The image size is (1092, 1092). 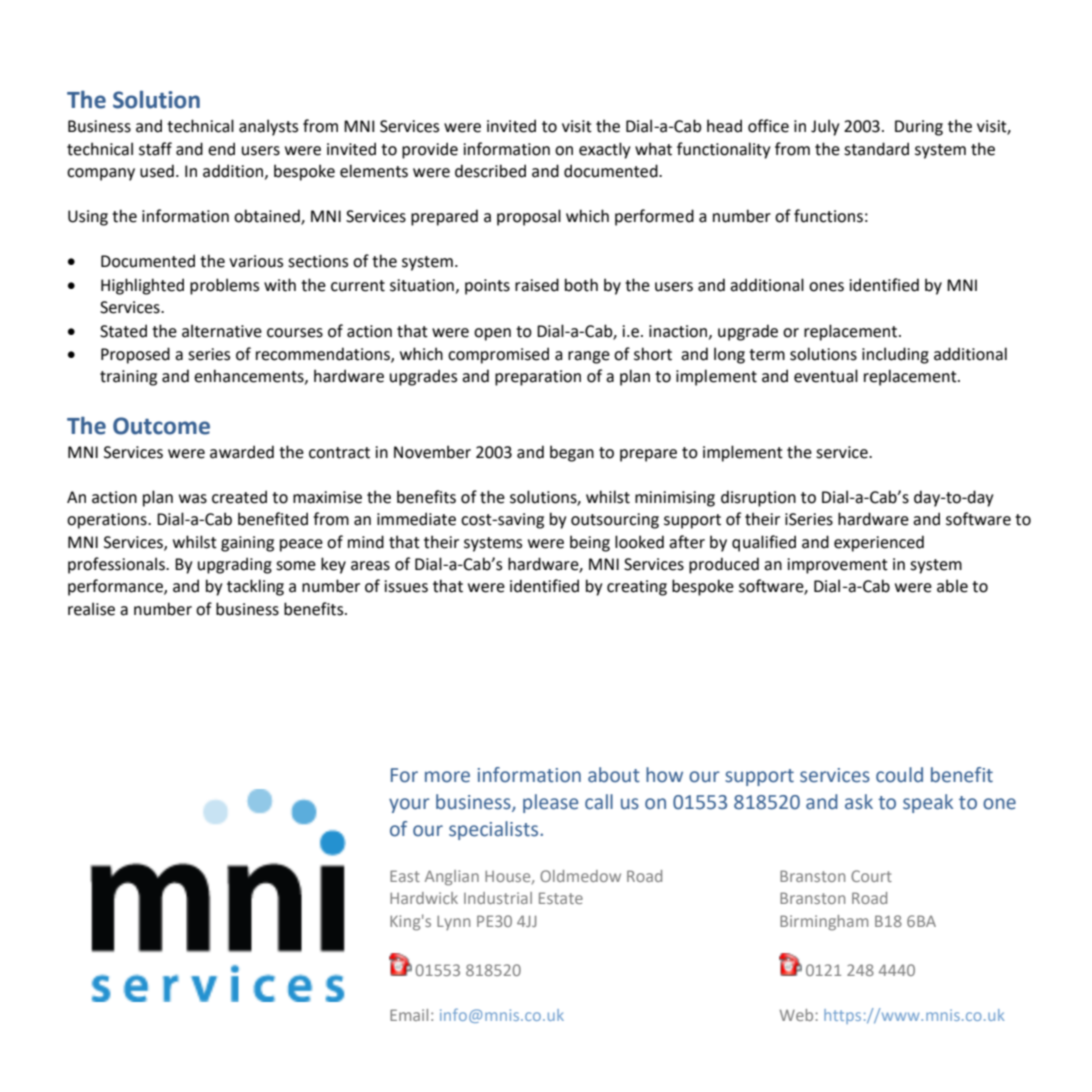 I want to click on staff, so click(x=155, y=149).
